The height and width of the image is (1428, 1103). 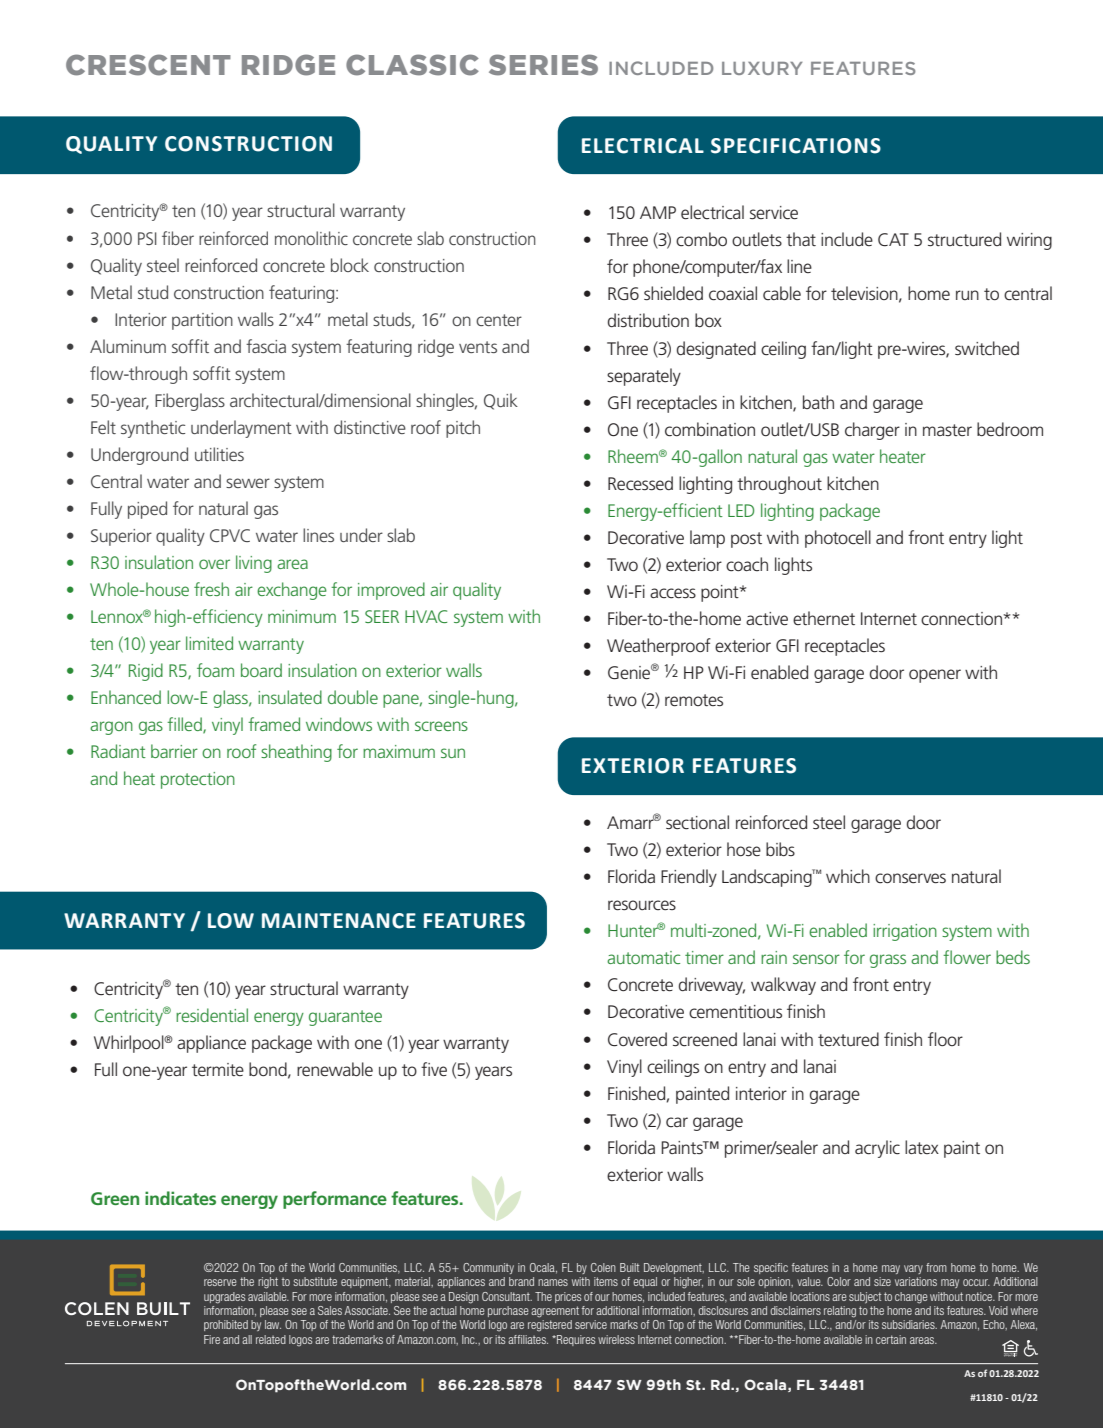 I want to click on prices, so click(x=568, y=1297).
